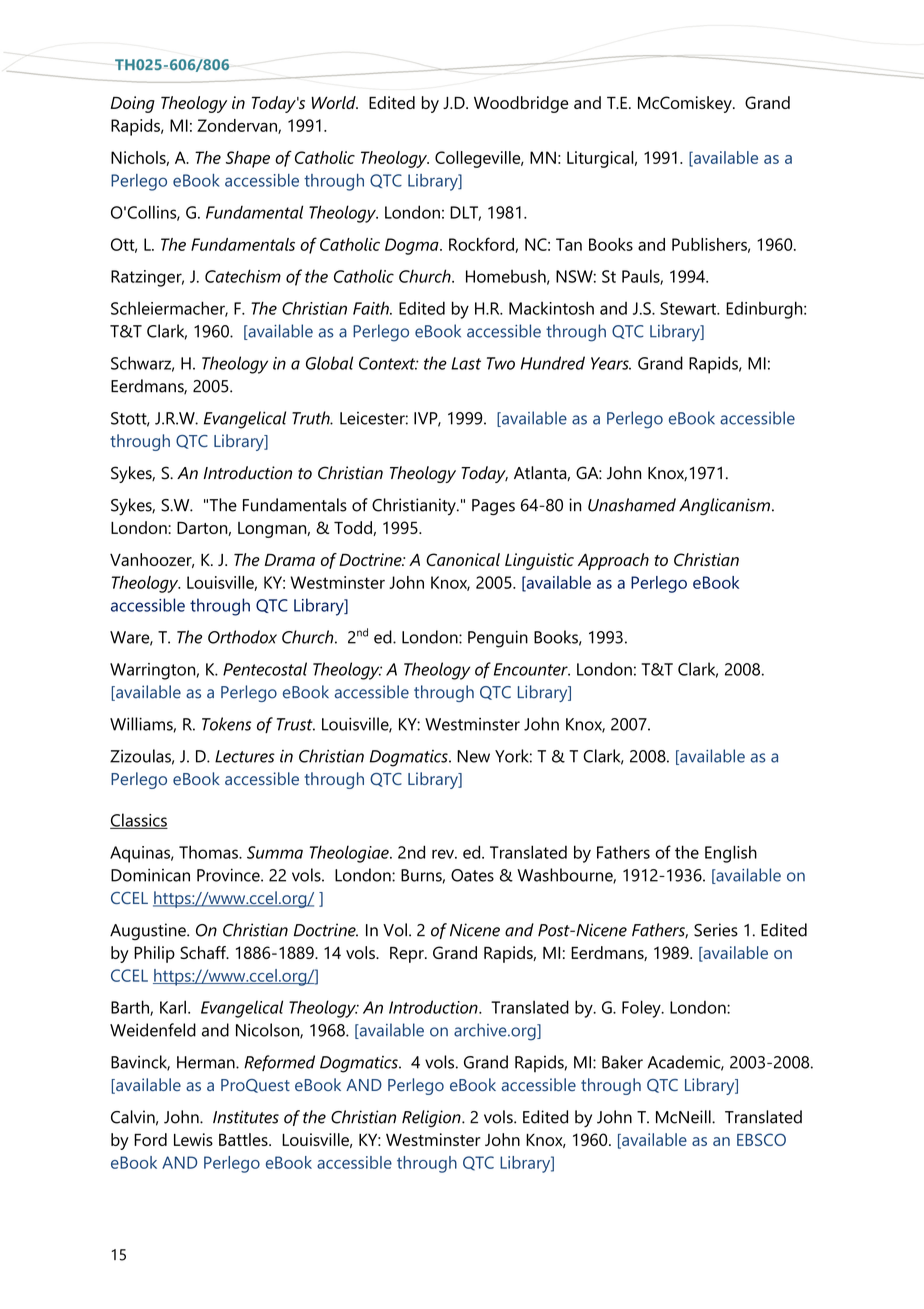  I want to click on Baker, so click(622, 1062).
